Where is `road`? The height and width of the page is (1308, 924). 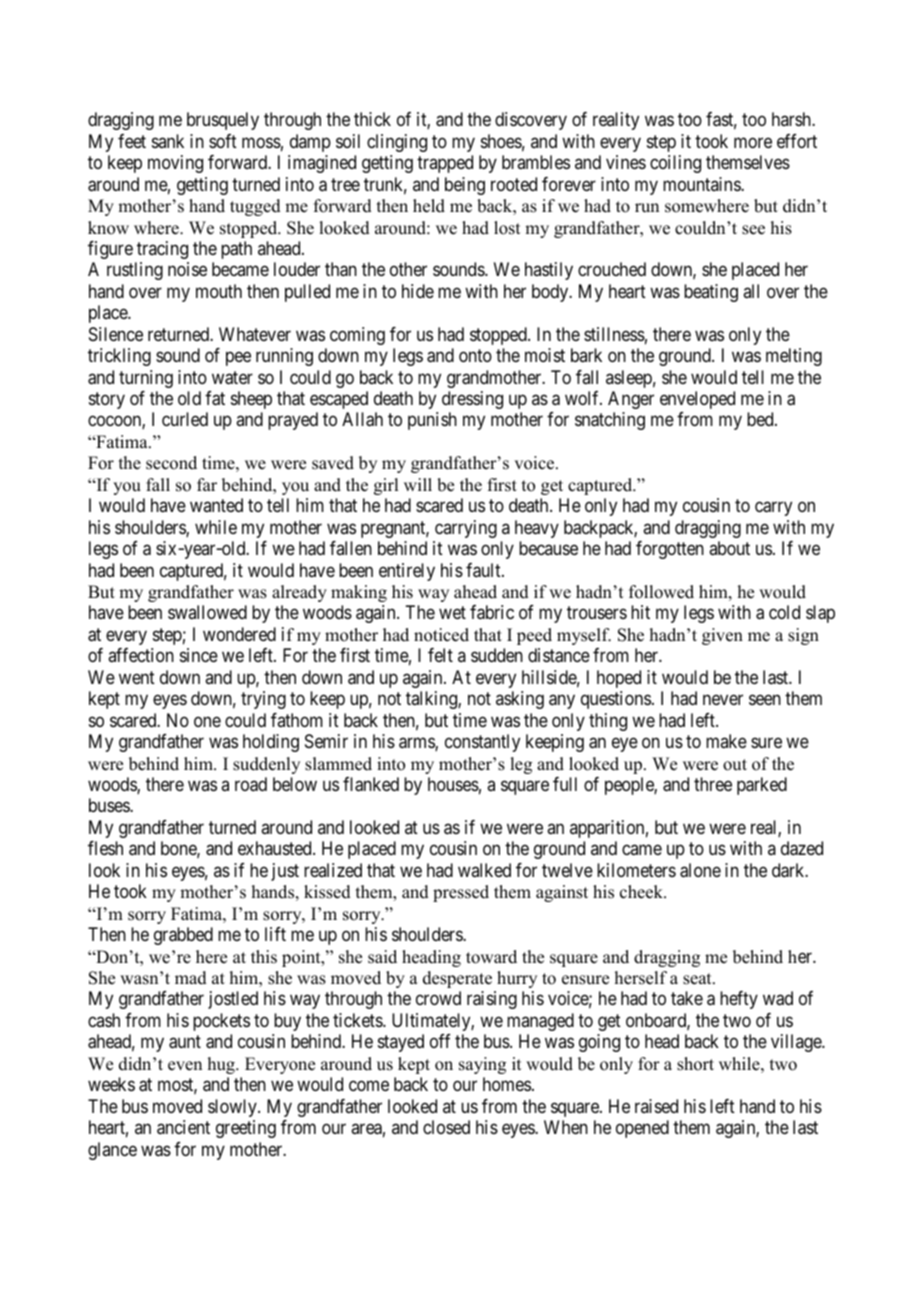
road is located at coordinates (251, 784).
